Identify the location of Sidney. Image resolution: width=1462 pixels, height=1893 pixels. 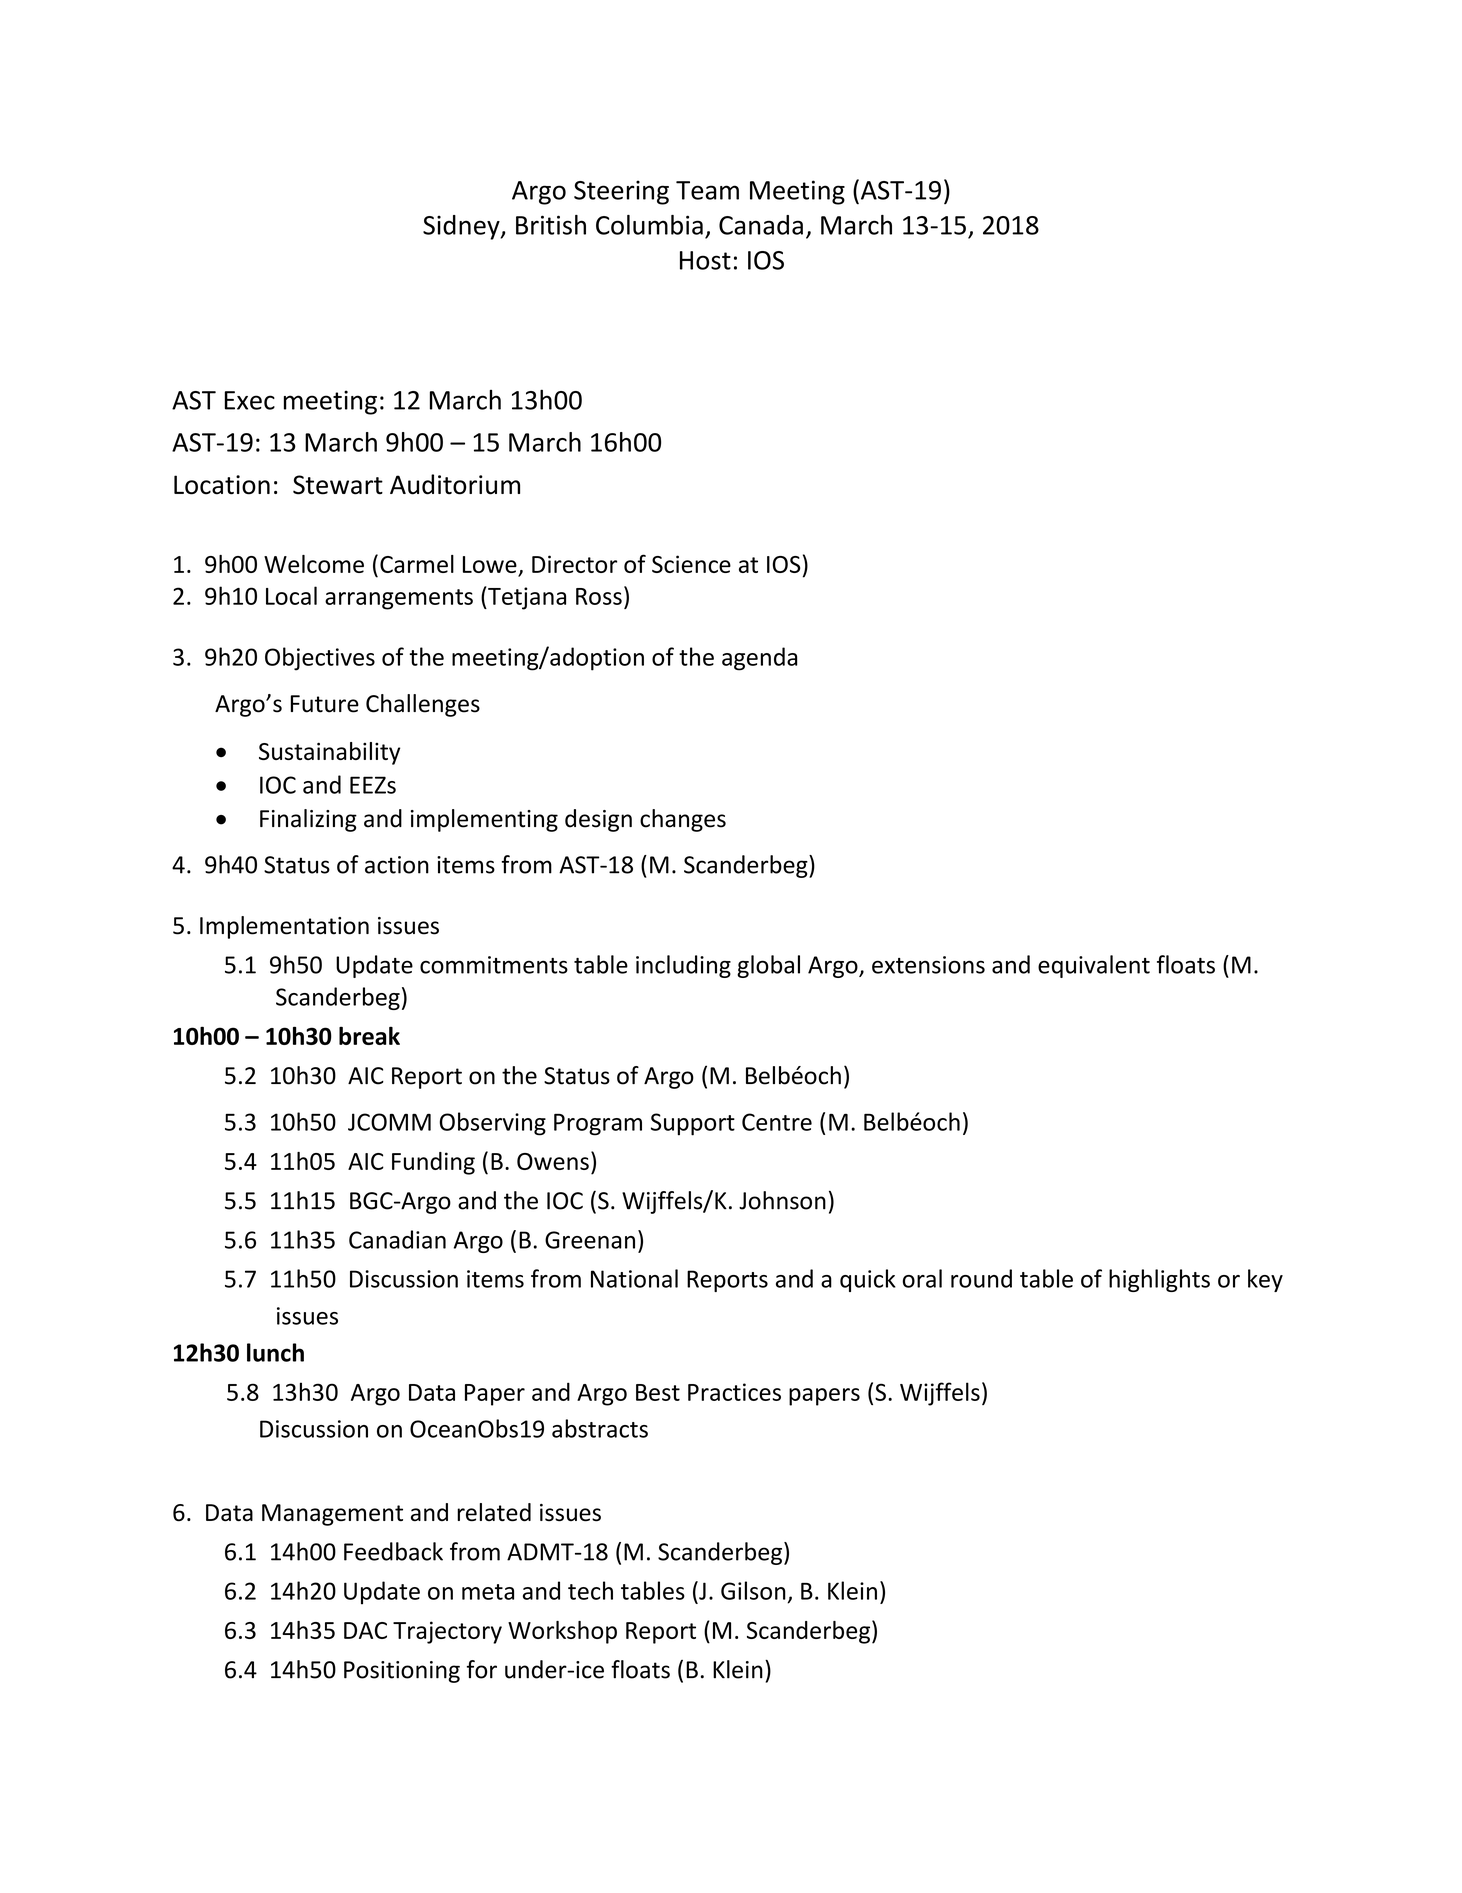
(462, 227).
